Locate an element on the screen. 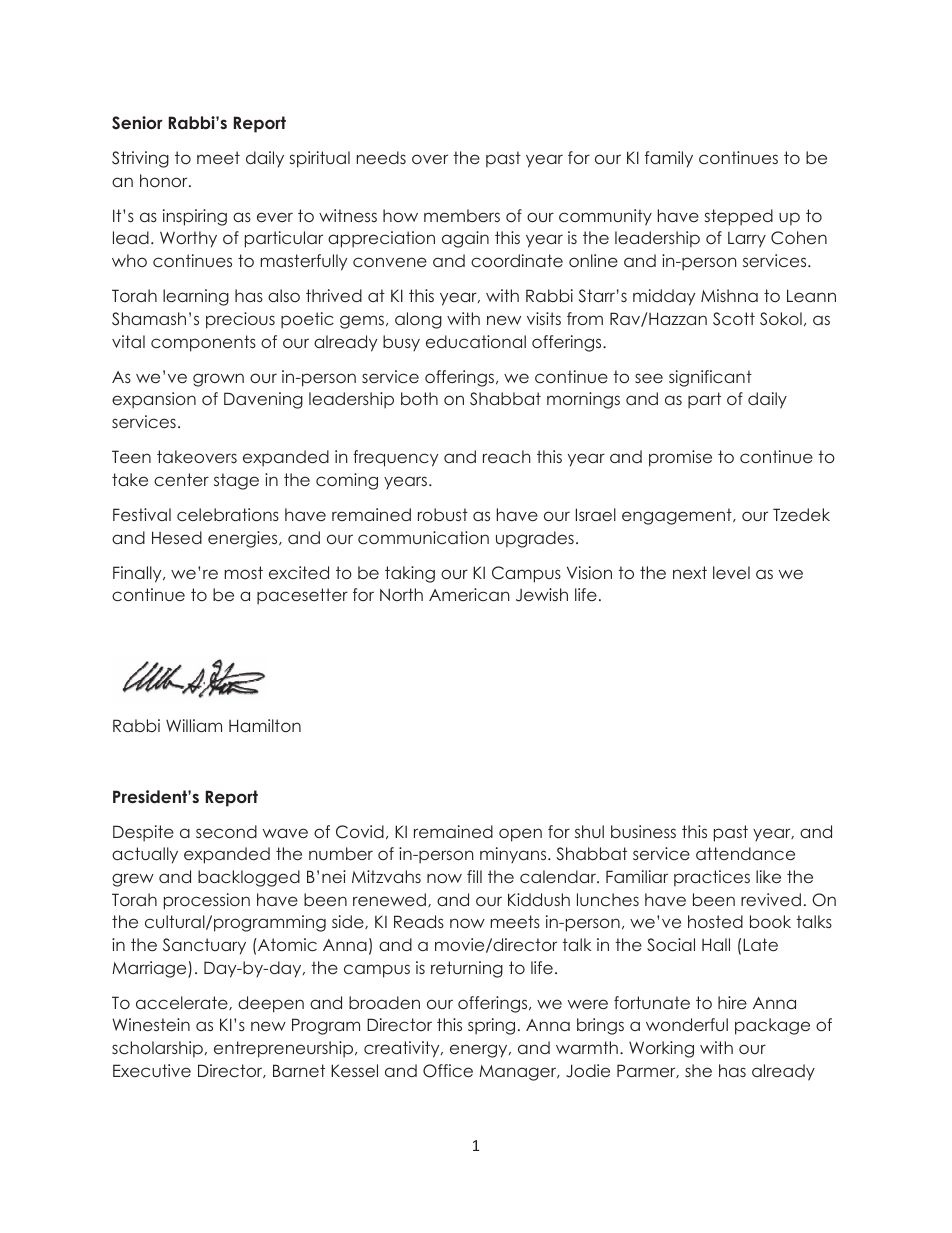 The height and width of the screenshot is (1233, 952). business is located at coordinates (643, 831).
